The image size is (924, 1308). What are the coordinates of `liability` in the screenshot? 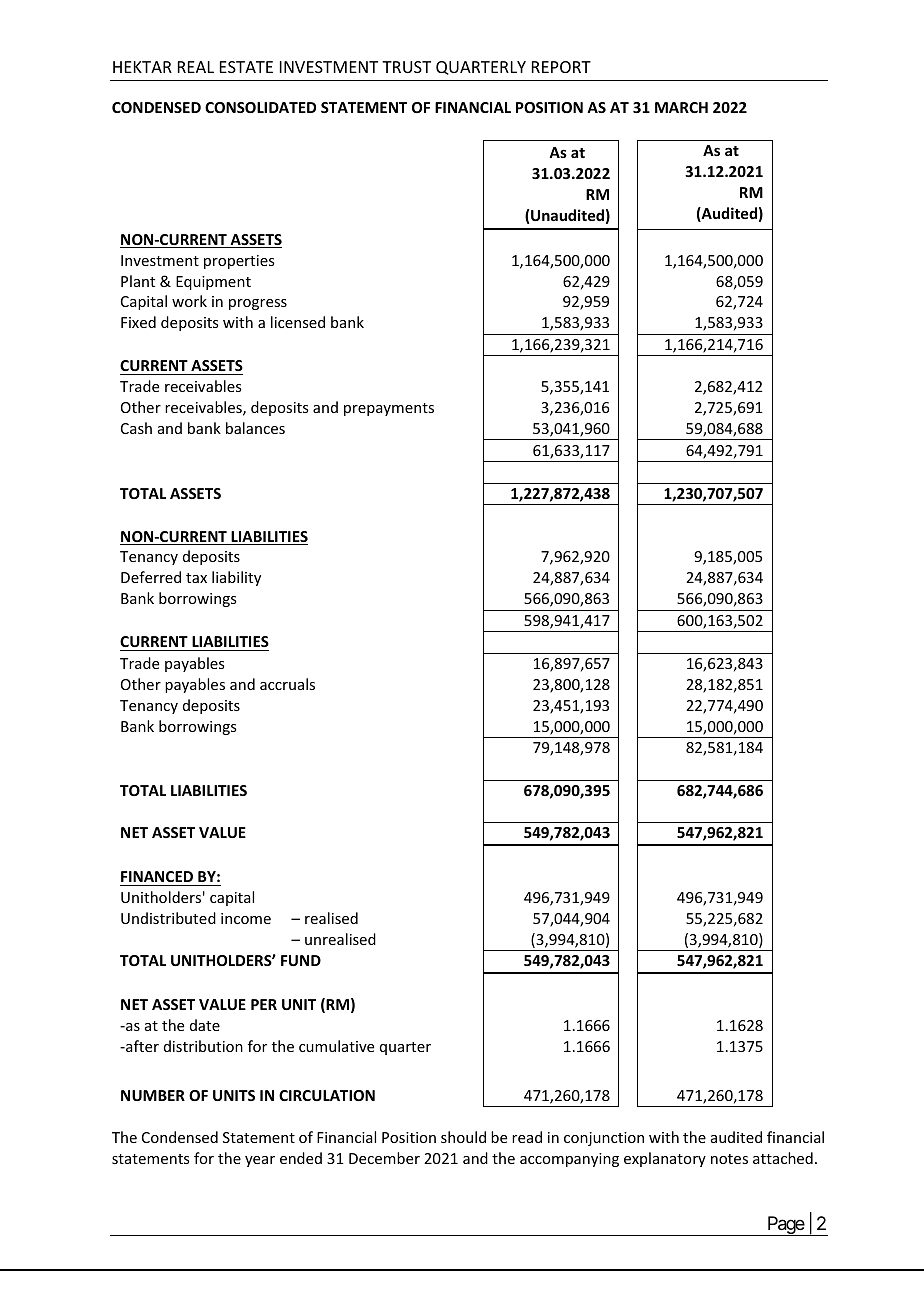 It's located at (236, 578).
